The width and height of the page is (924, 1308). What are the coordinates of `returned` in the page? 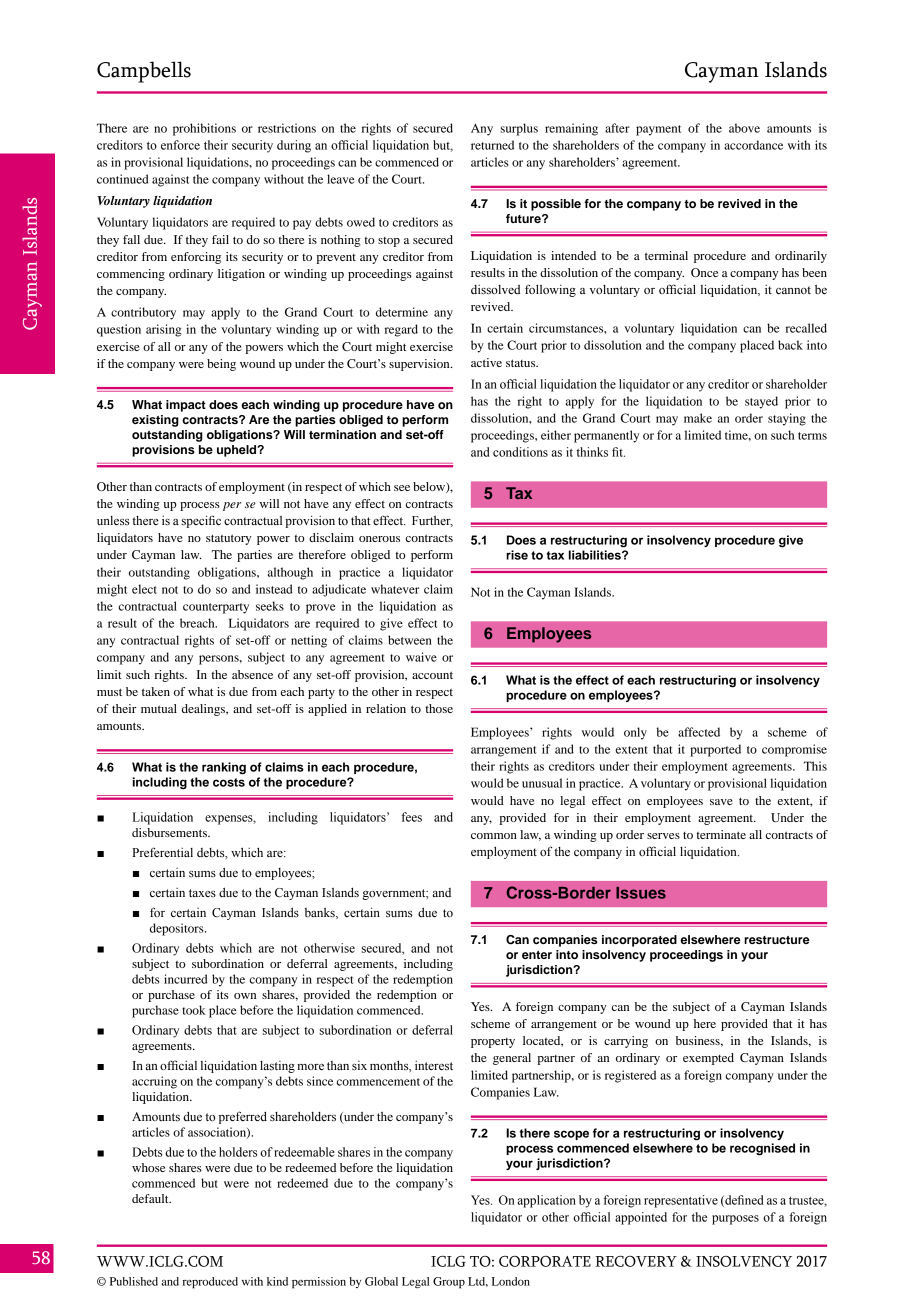 It's located at (492, 145).
